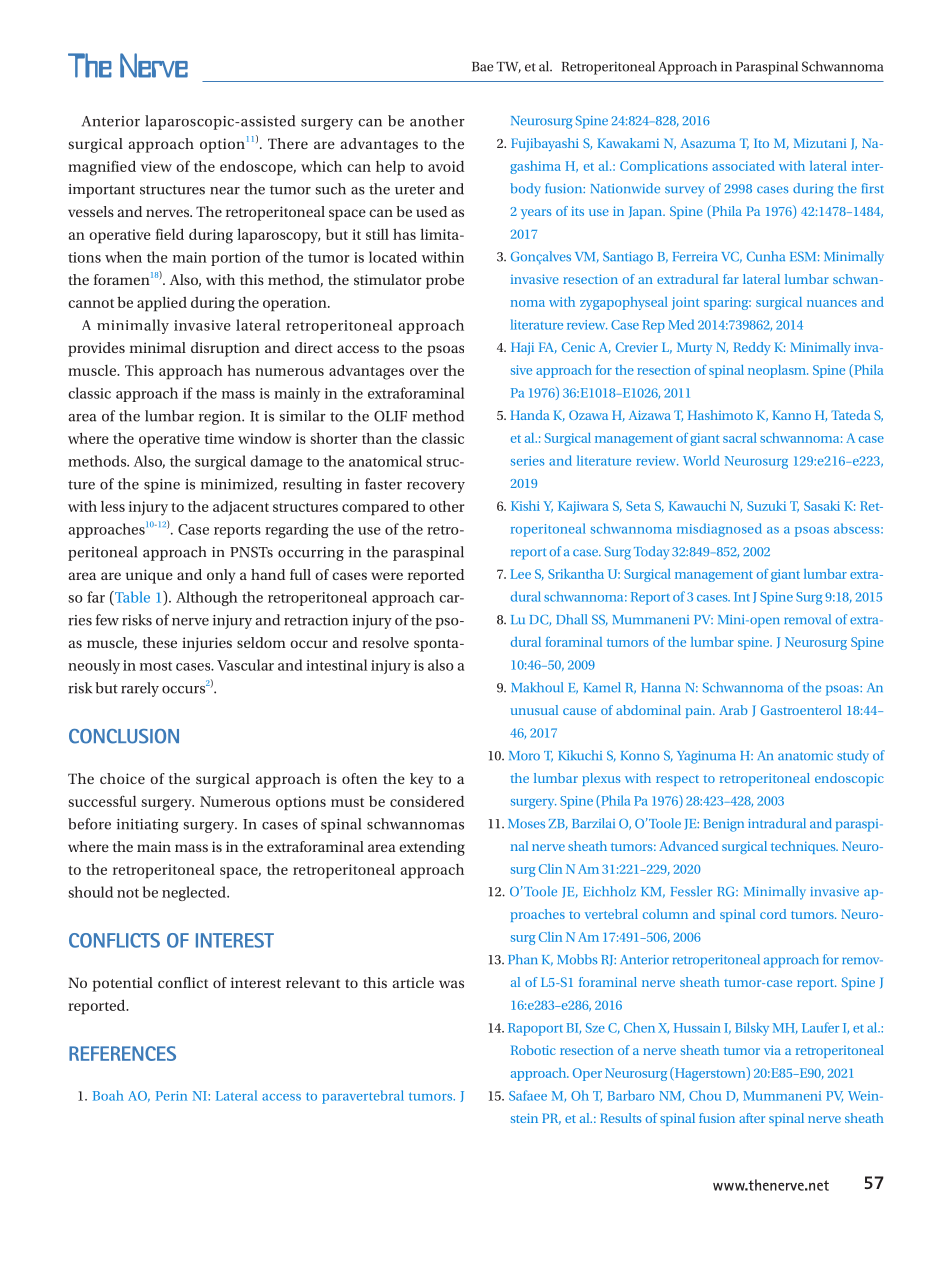 The image size is (952, 1270). What do you see at coordinates (122, 1053) in the screenshot?
I see `REFERENCES` at bounding box center [122, 1053].
